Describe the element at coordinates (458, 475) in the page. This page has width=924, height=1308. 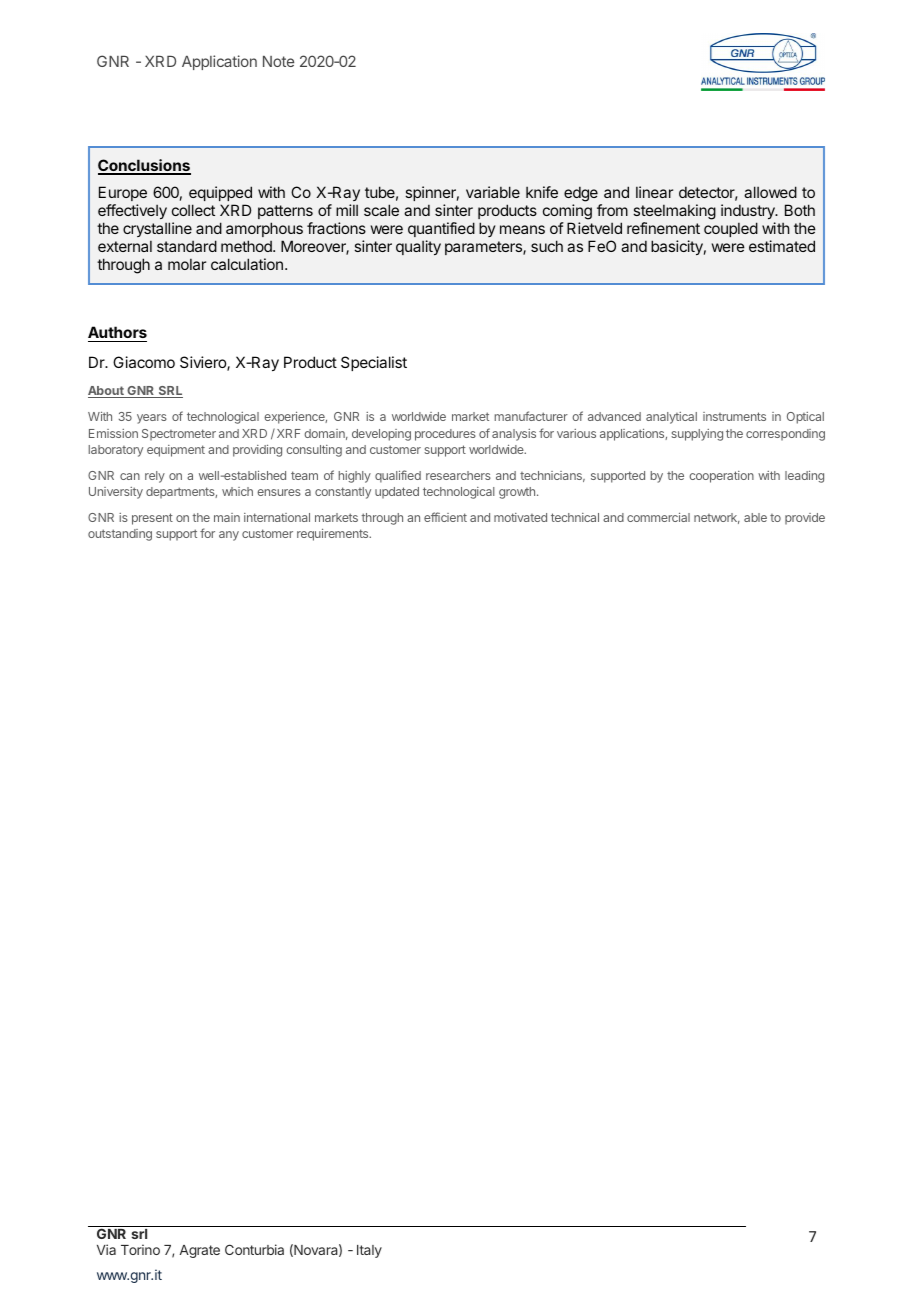
I see `researchers` at that location.
